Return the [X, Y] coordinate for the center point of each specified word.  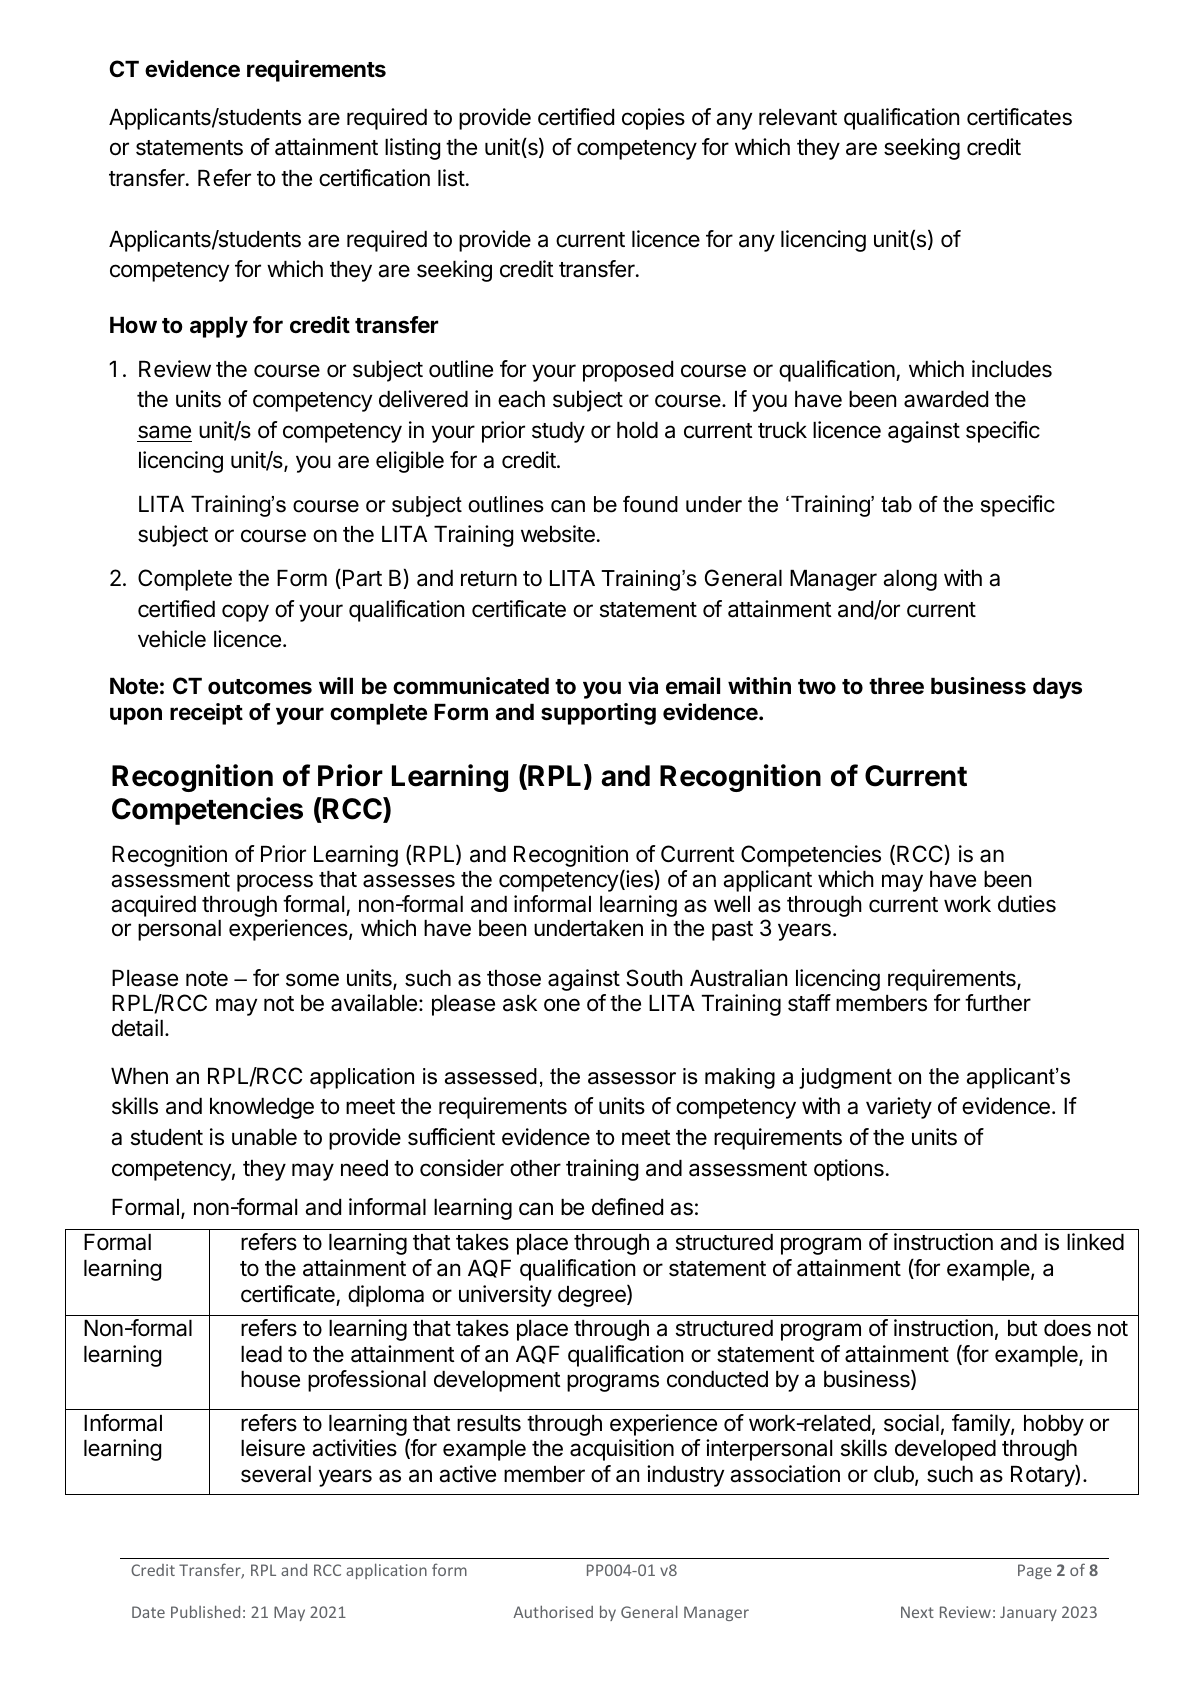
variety [899, 1108]
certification [374, 178]
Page [1035, 1571]
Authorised [553, 1611]
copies [653, 119]
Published [205, 1611]
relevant [798, 117]
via [643, 686]
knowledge [262, 1108]
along [910, 580]
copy [245, 613]
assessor [632, 1078]
